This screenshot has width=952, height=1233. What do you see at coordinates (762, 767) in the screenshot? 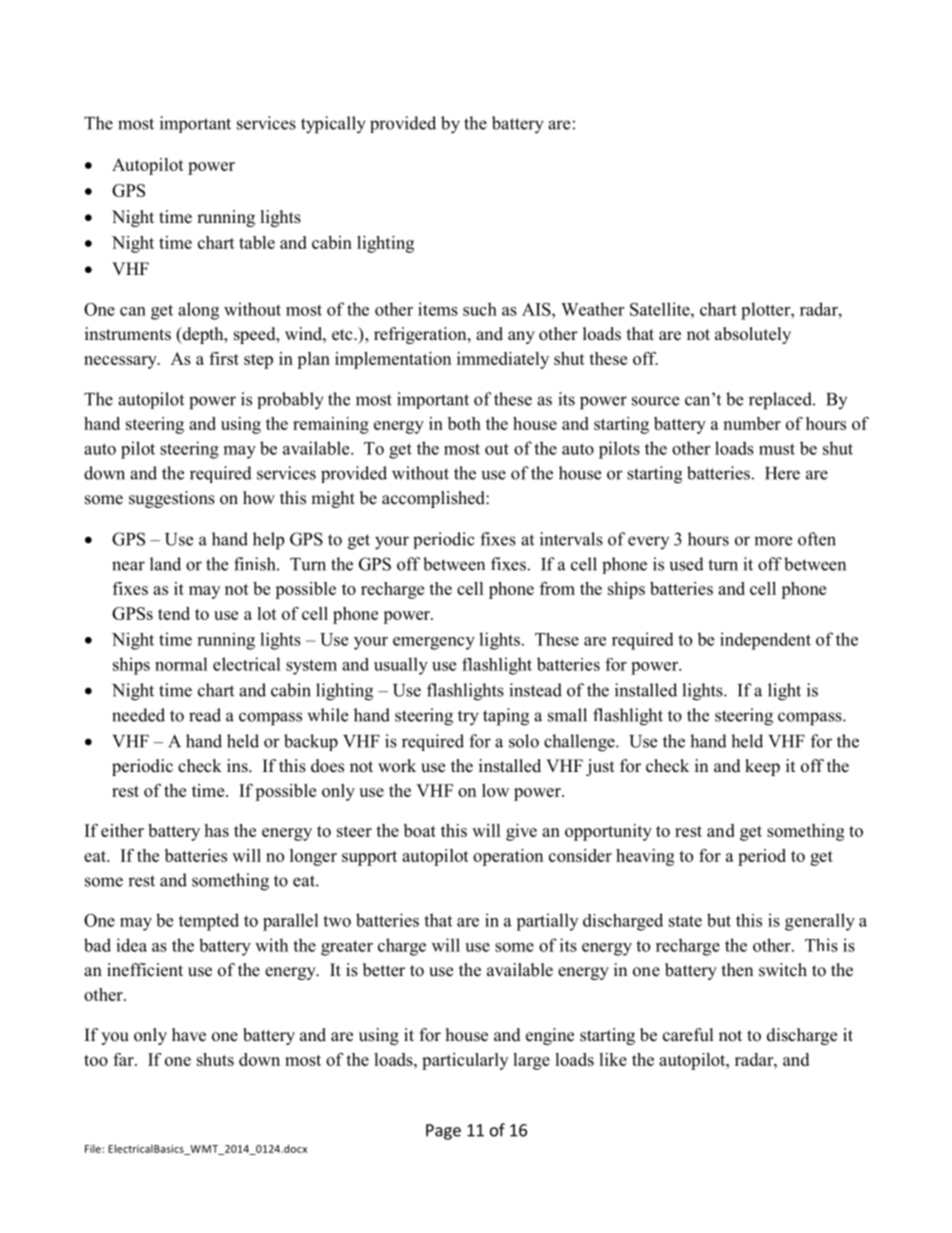
I see `keep` at bounding box center [762, 767].
